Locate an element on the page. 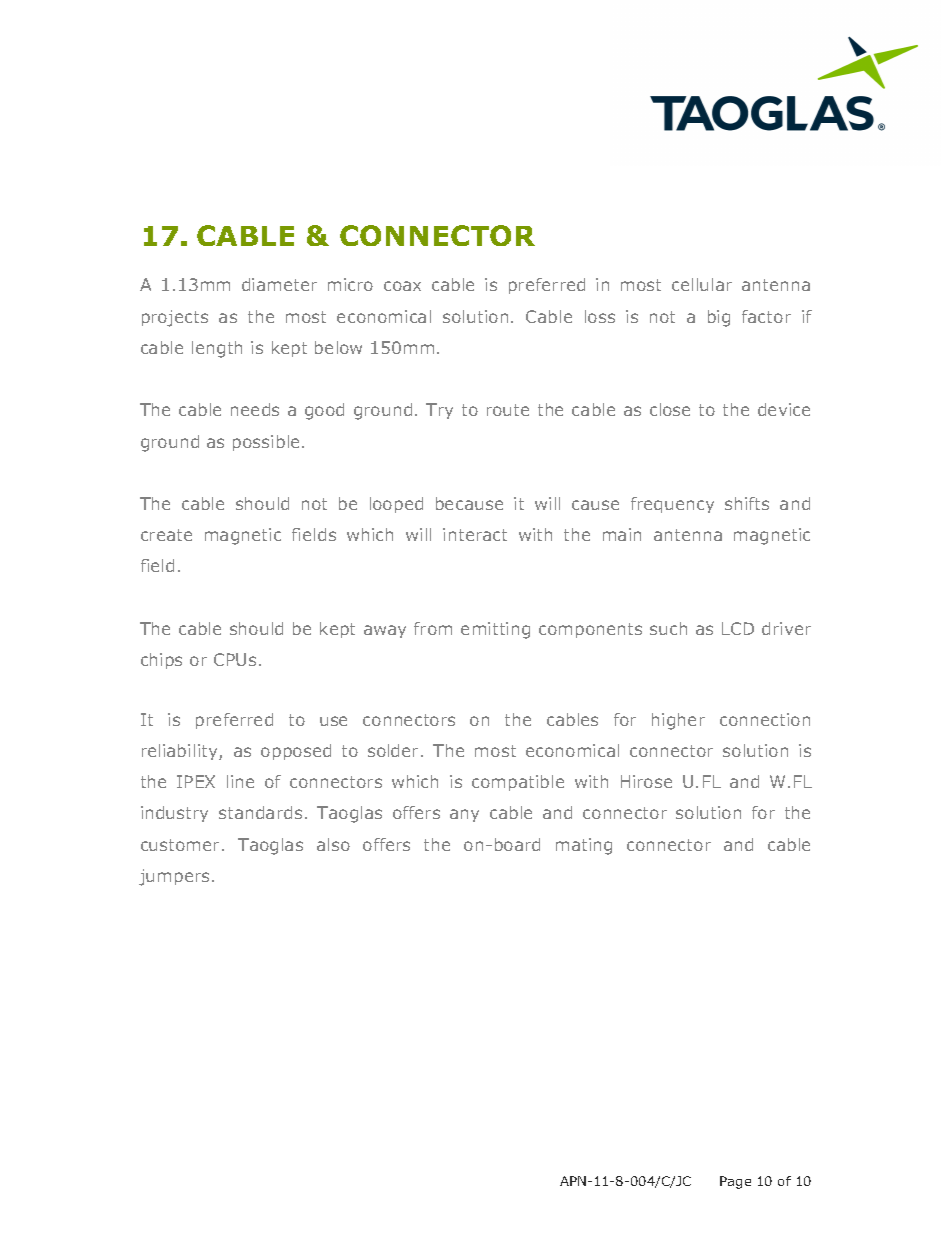 This image has height=1233, width=952. emitting is located at coordinates (495, 630).
